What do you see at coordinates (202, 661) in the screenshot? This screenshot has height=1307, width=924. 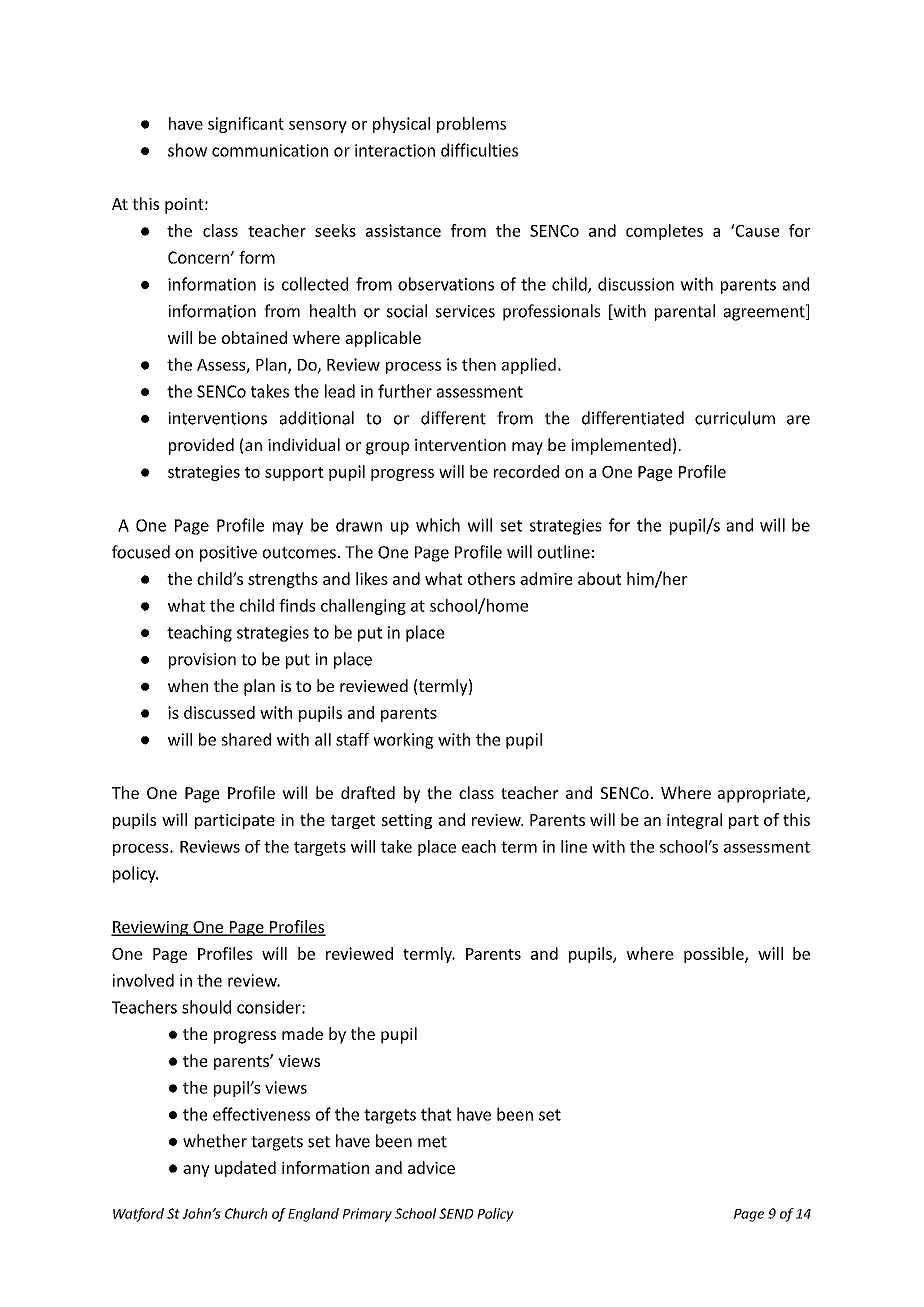 I see `provision` at bounding box center [202, 661].
